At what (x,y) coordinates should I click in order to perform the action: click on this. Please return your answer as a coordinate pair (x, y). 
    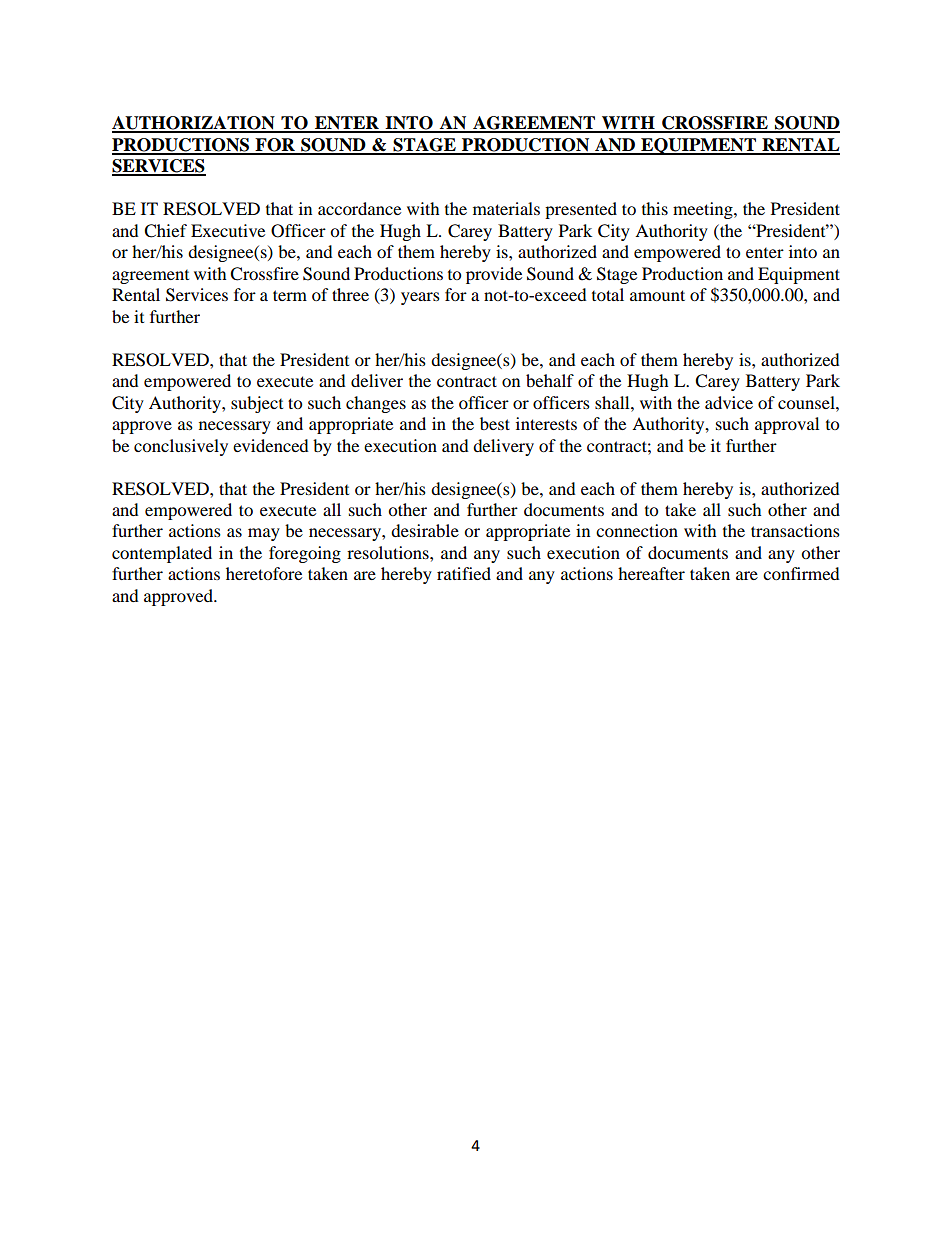
    Looking at the image, I should click on (655, 208).
